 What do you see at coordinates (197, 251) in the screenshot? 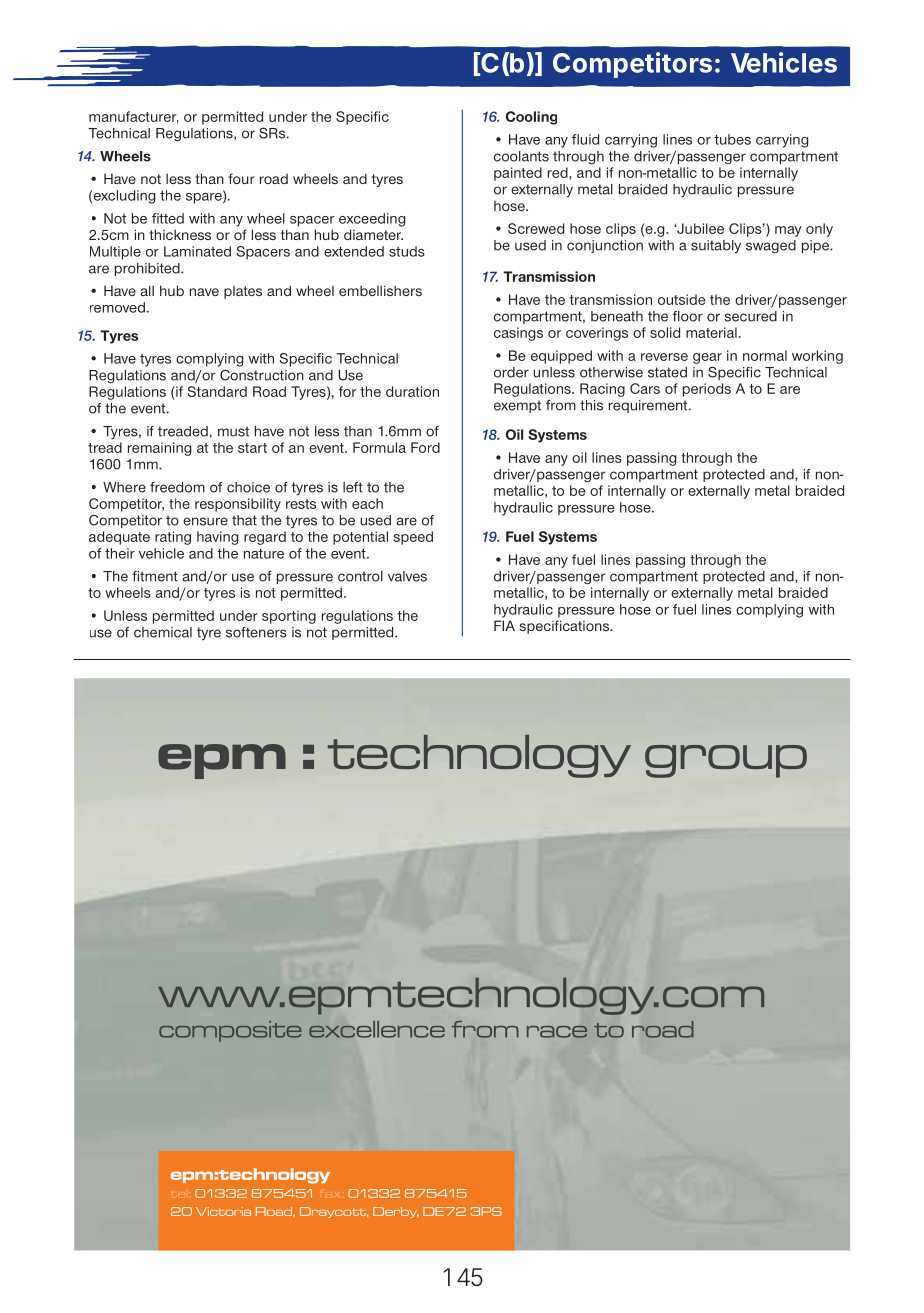
I see `Laminated` at bounding box center [197, 251].
